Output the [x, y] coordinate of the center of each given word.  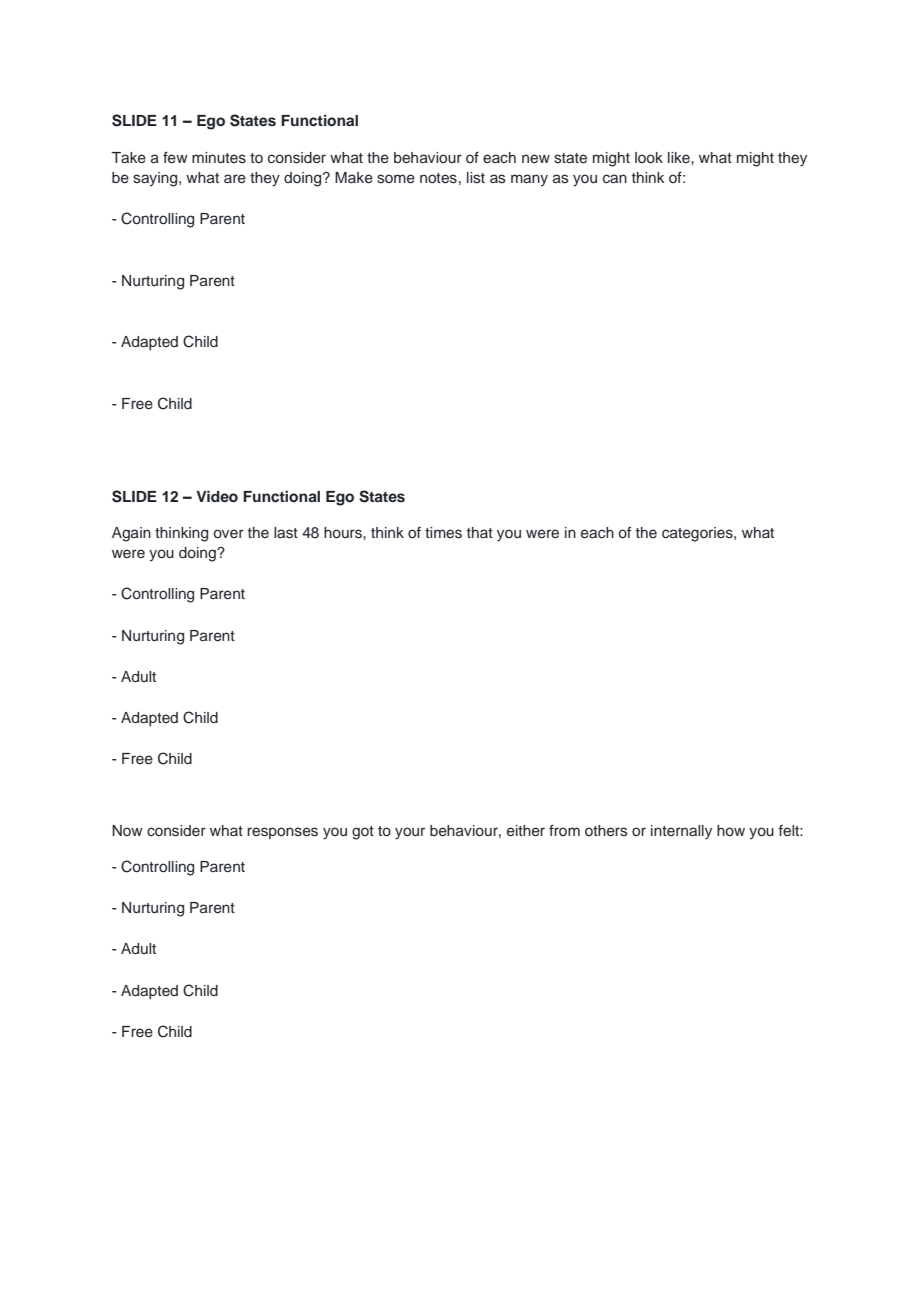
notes [438, 178]
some [396, 179]
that [480, 532]
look [649, 157]
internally [681, 832]
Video [217, 496]
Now [127, 830]
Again [131, 534]
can [615, 179]
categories [698, 534]
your [410, 833]
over [229, 533]
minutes [219, 158]
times [443, 533]
